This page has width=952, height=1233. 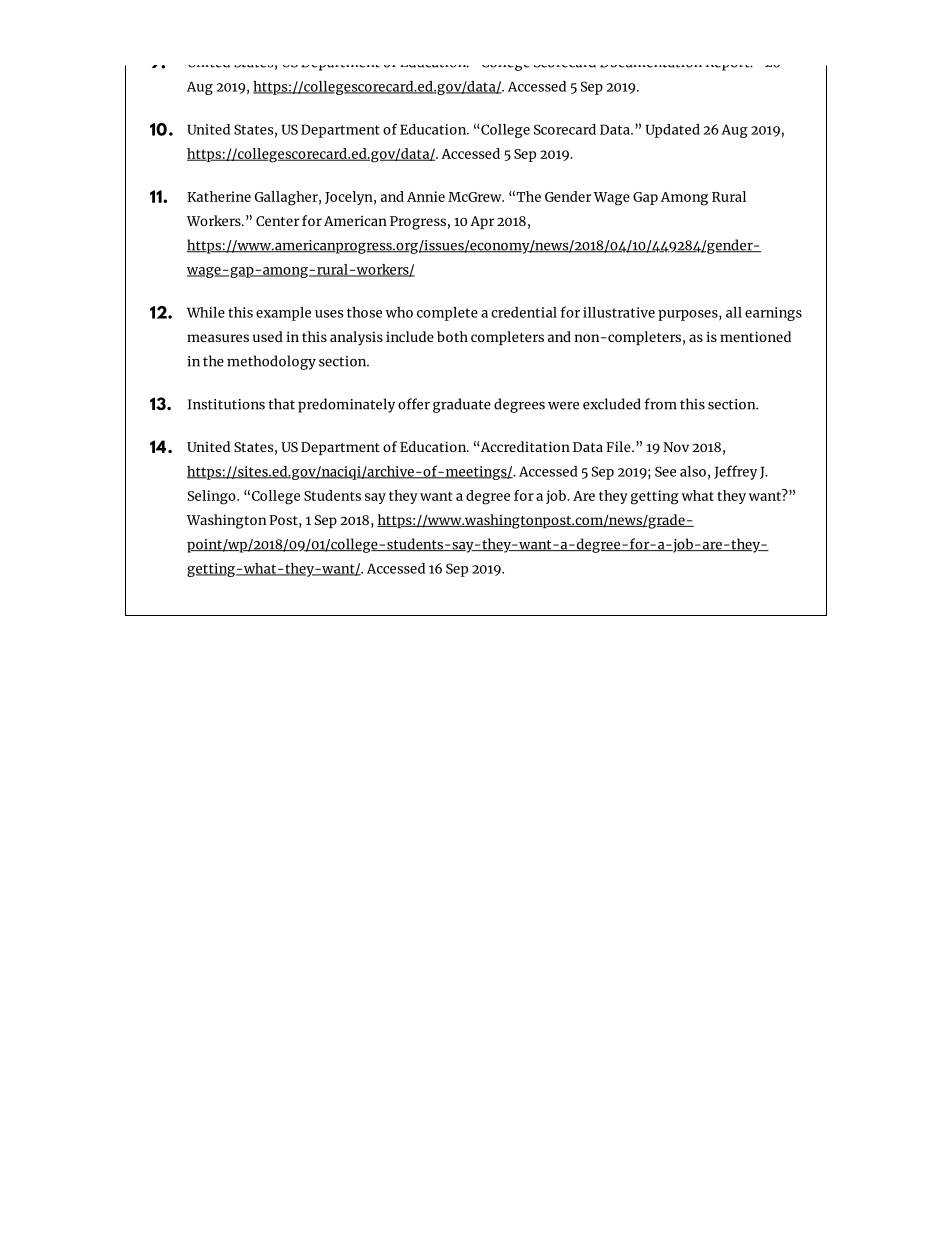 I want to click on both, so click(x=452, y=336).
